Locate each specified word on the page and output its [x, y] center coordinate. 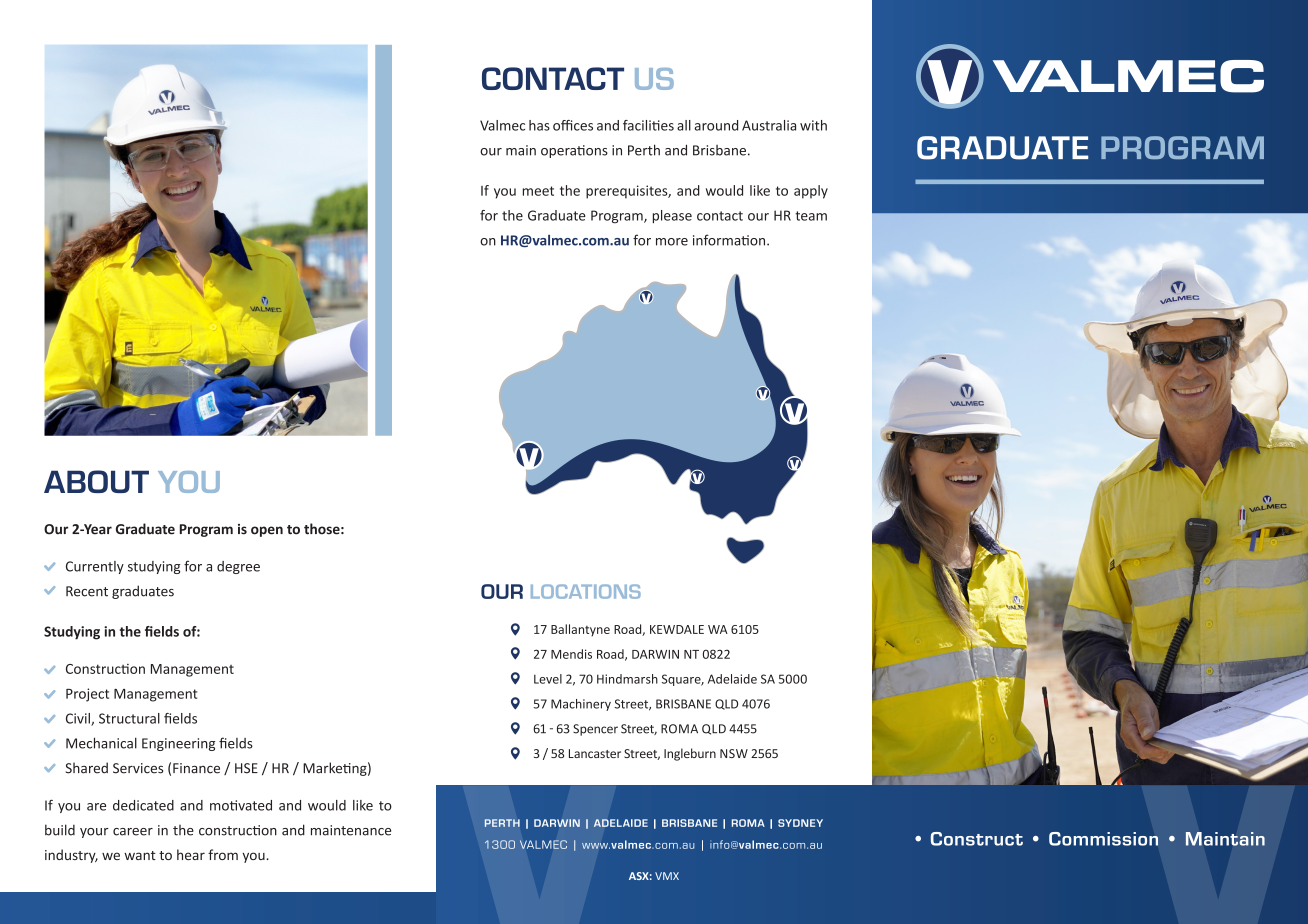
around [716, 125]
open [267, 531]
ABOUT [96, 481]
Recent [87, 591]
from [223, 854]
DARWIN [655, 654]
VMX [667, 876]
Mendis [571, 654]
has [539, 125]
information [730, 240]
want [140, 855]
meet [538, 191]
